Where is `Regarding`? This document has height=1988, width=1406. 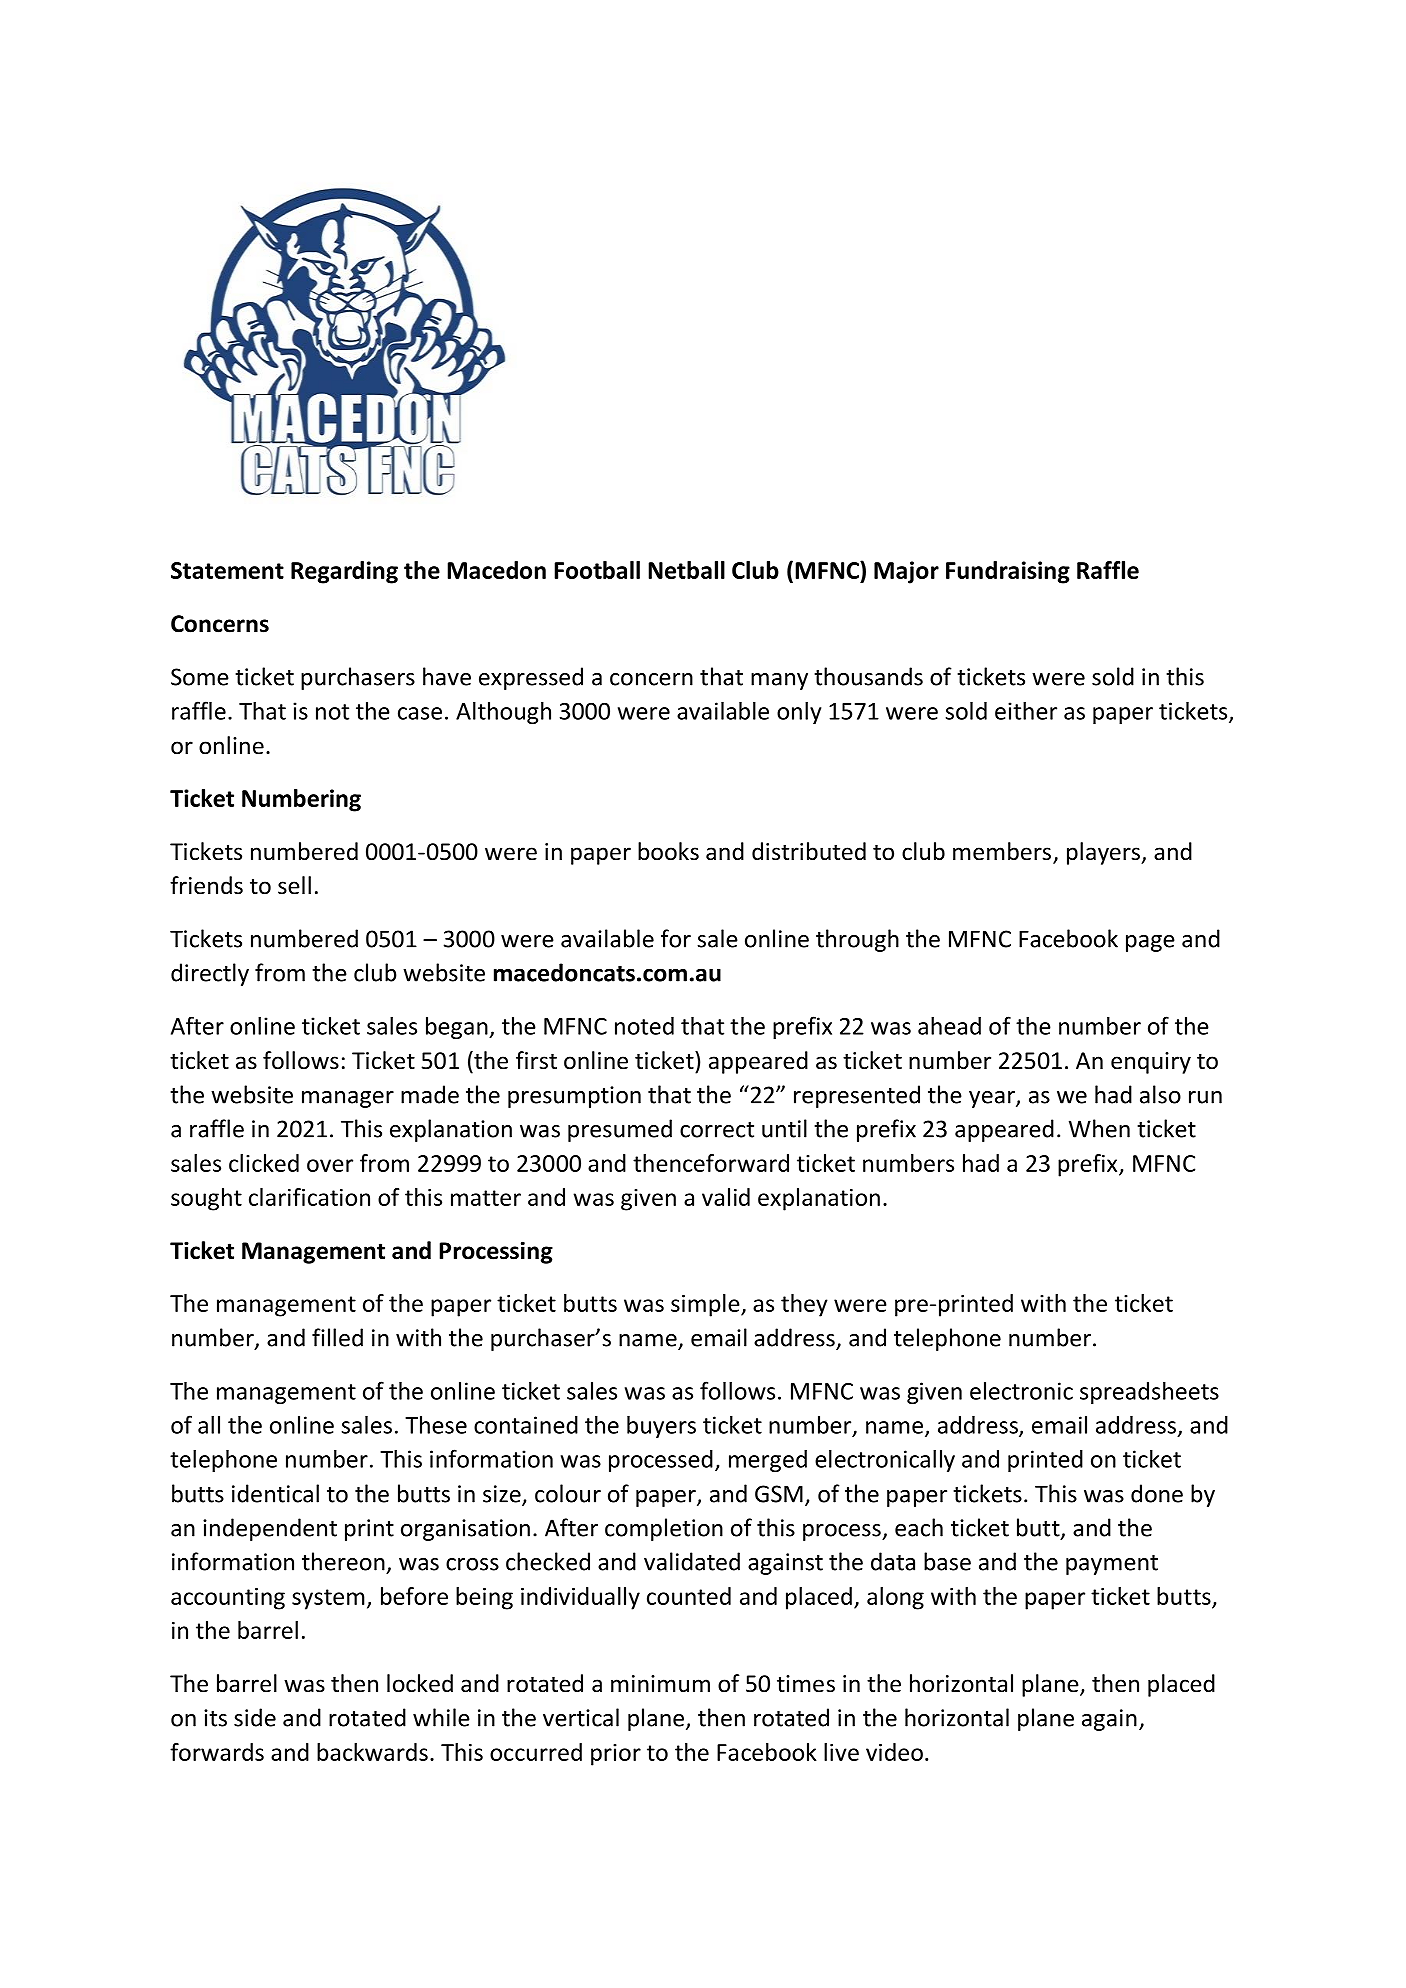 Regarding is located at coordinates (344, 572).
